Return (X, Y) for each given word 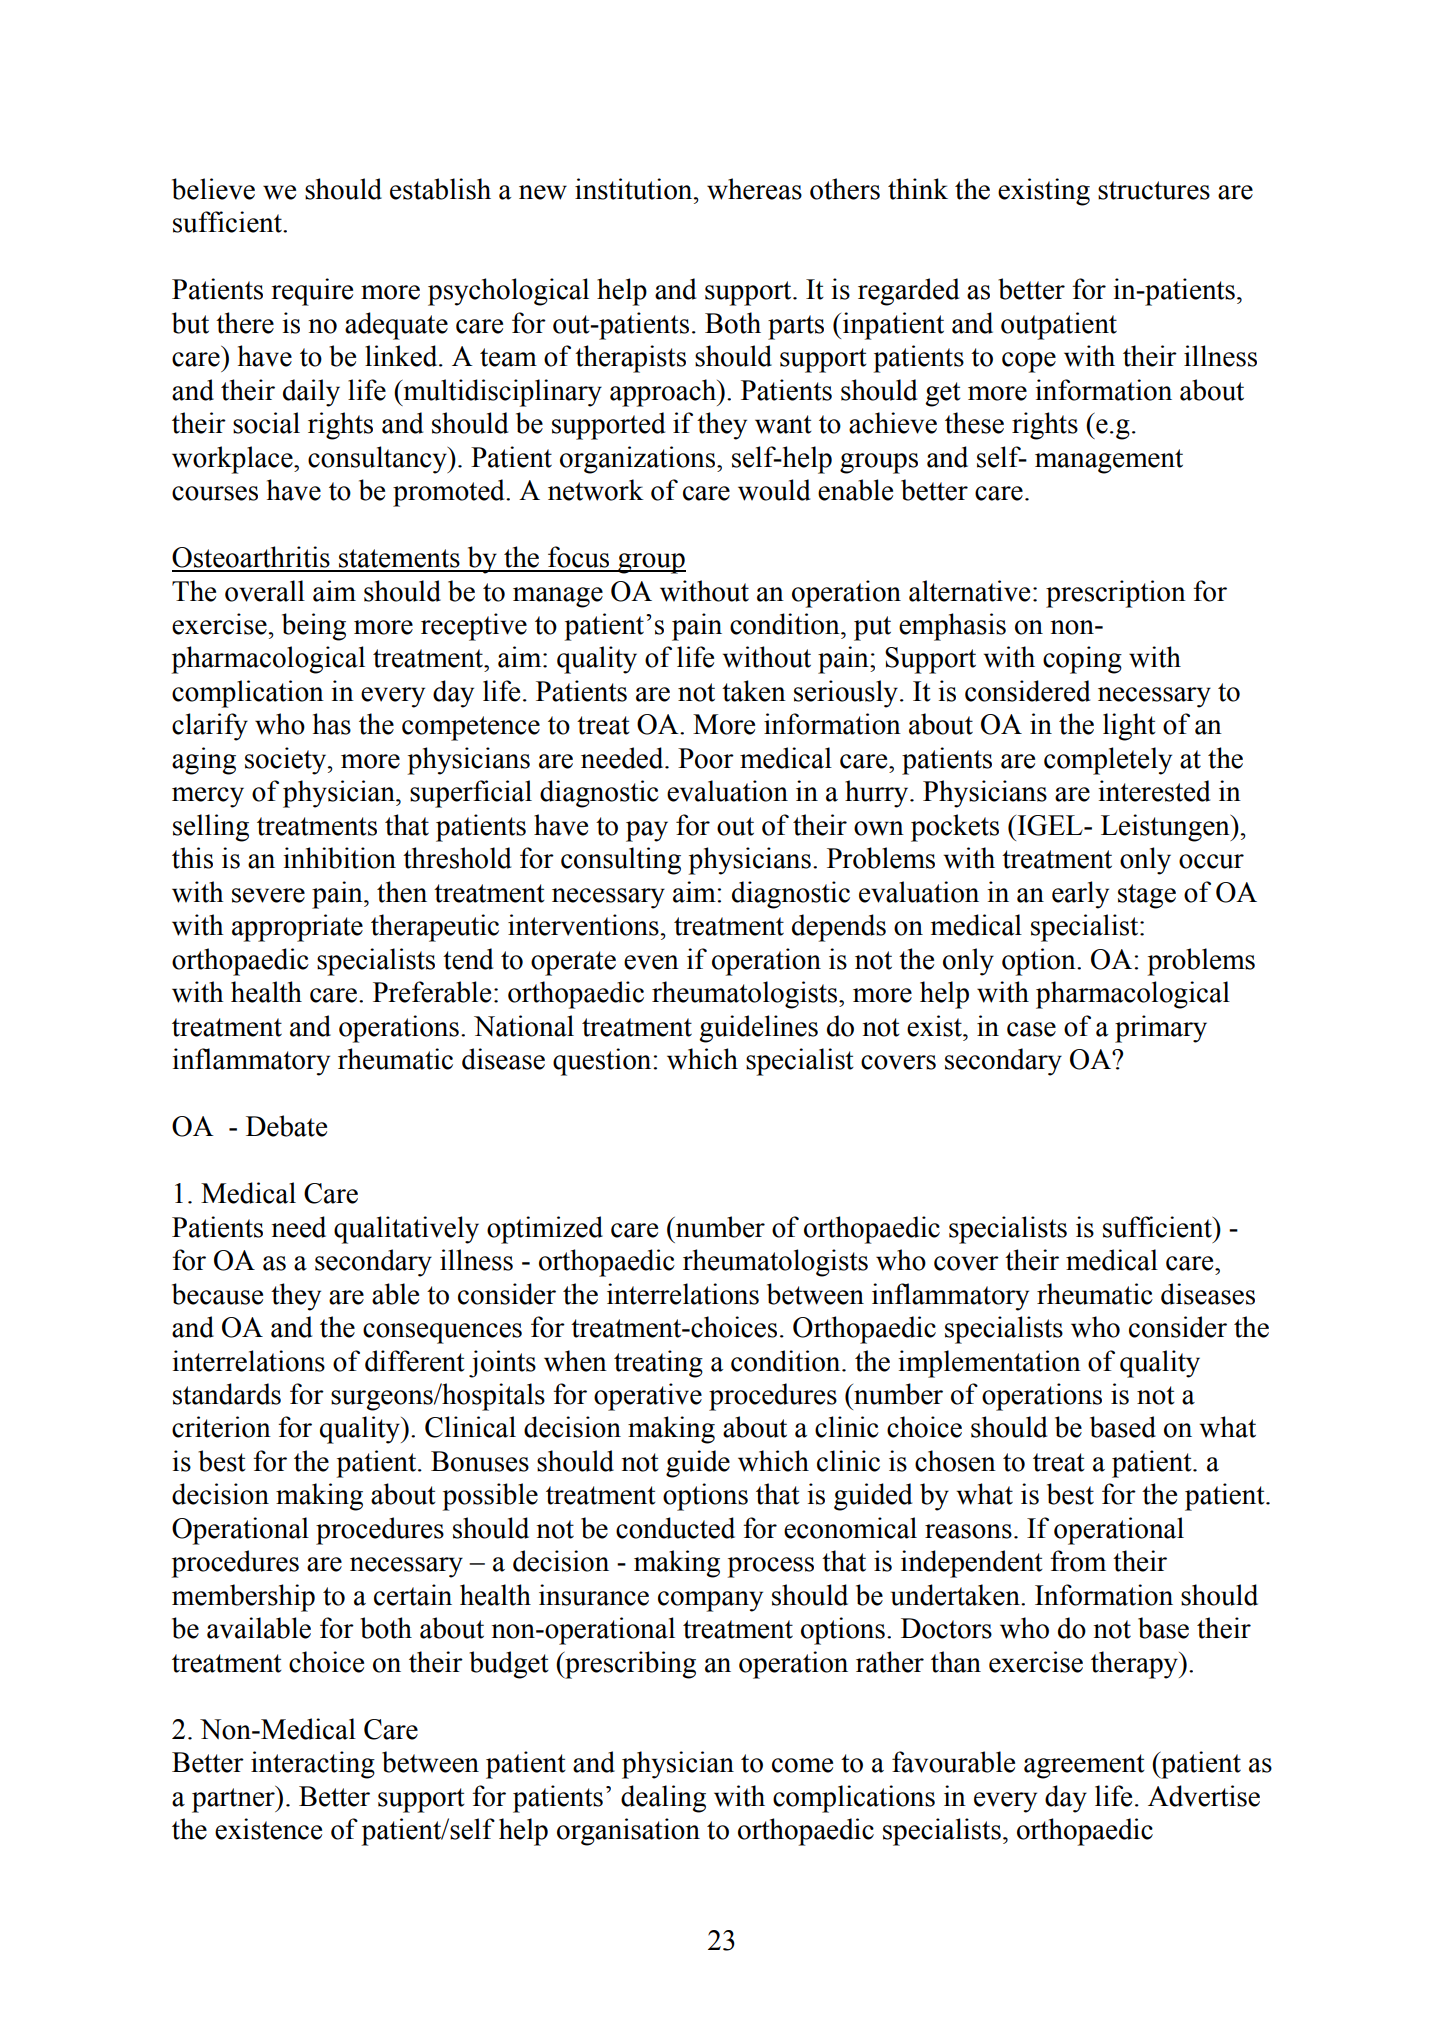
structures (1154, 190)
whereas (754, 189)
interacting (313, 1765)
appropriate (297, 928)
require (312, 292)
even (651, 962)
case (1031, 1029)
